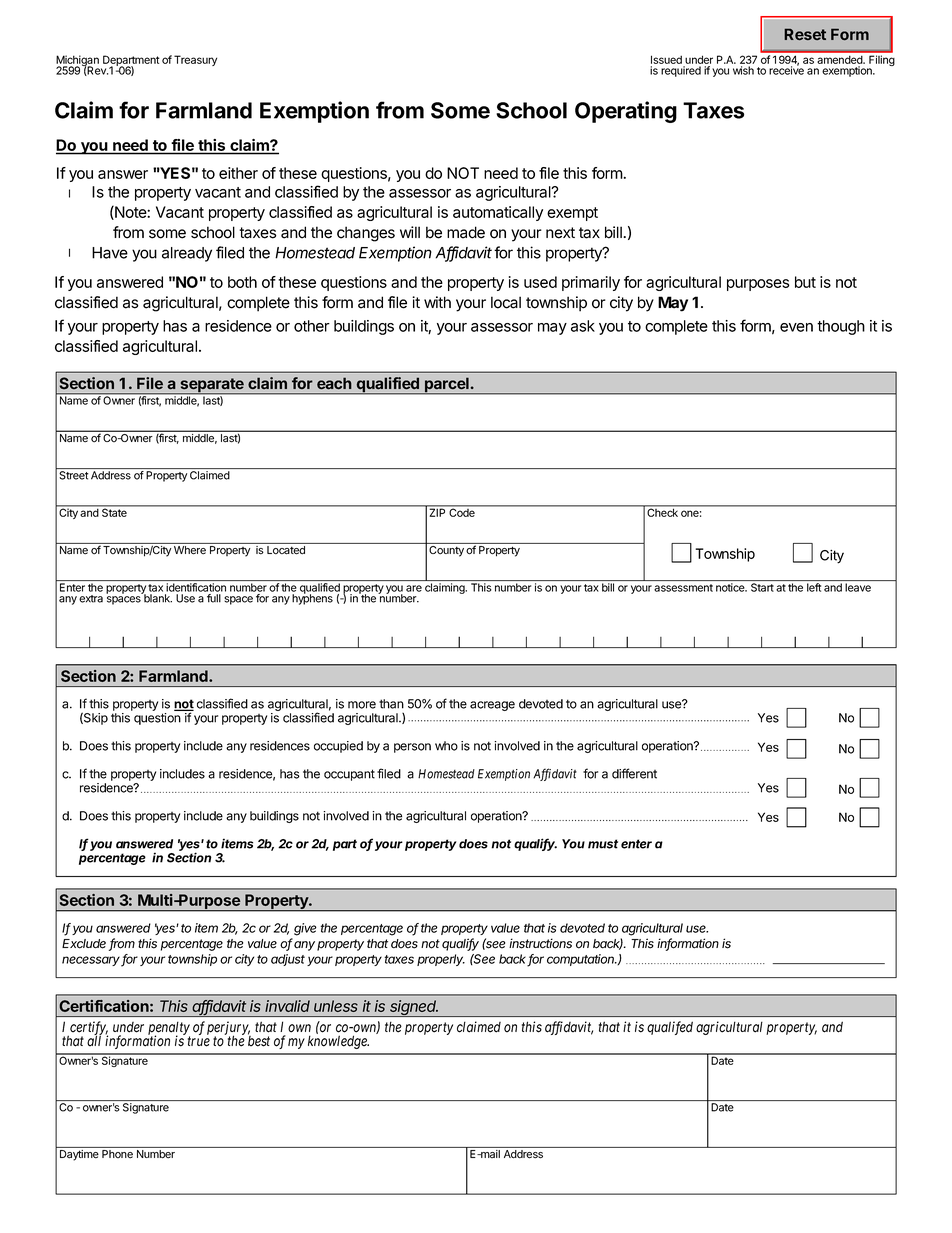 The image size is (952, 1233). I want to click on Operating, so click(626, 112).
